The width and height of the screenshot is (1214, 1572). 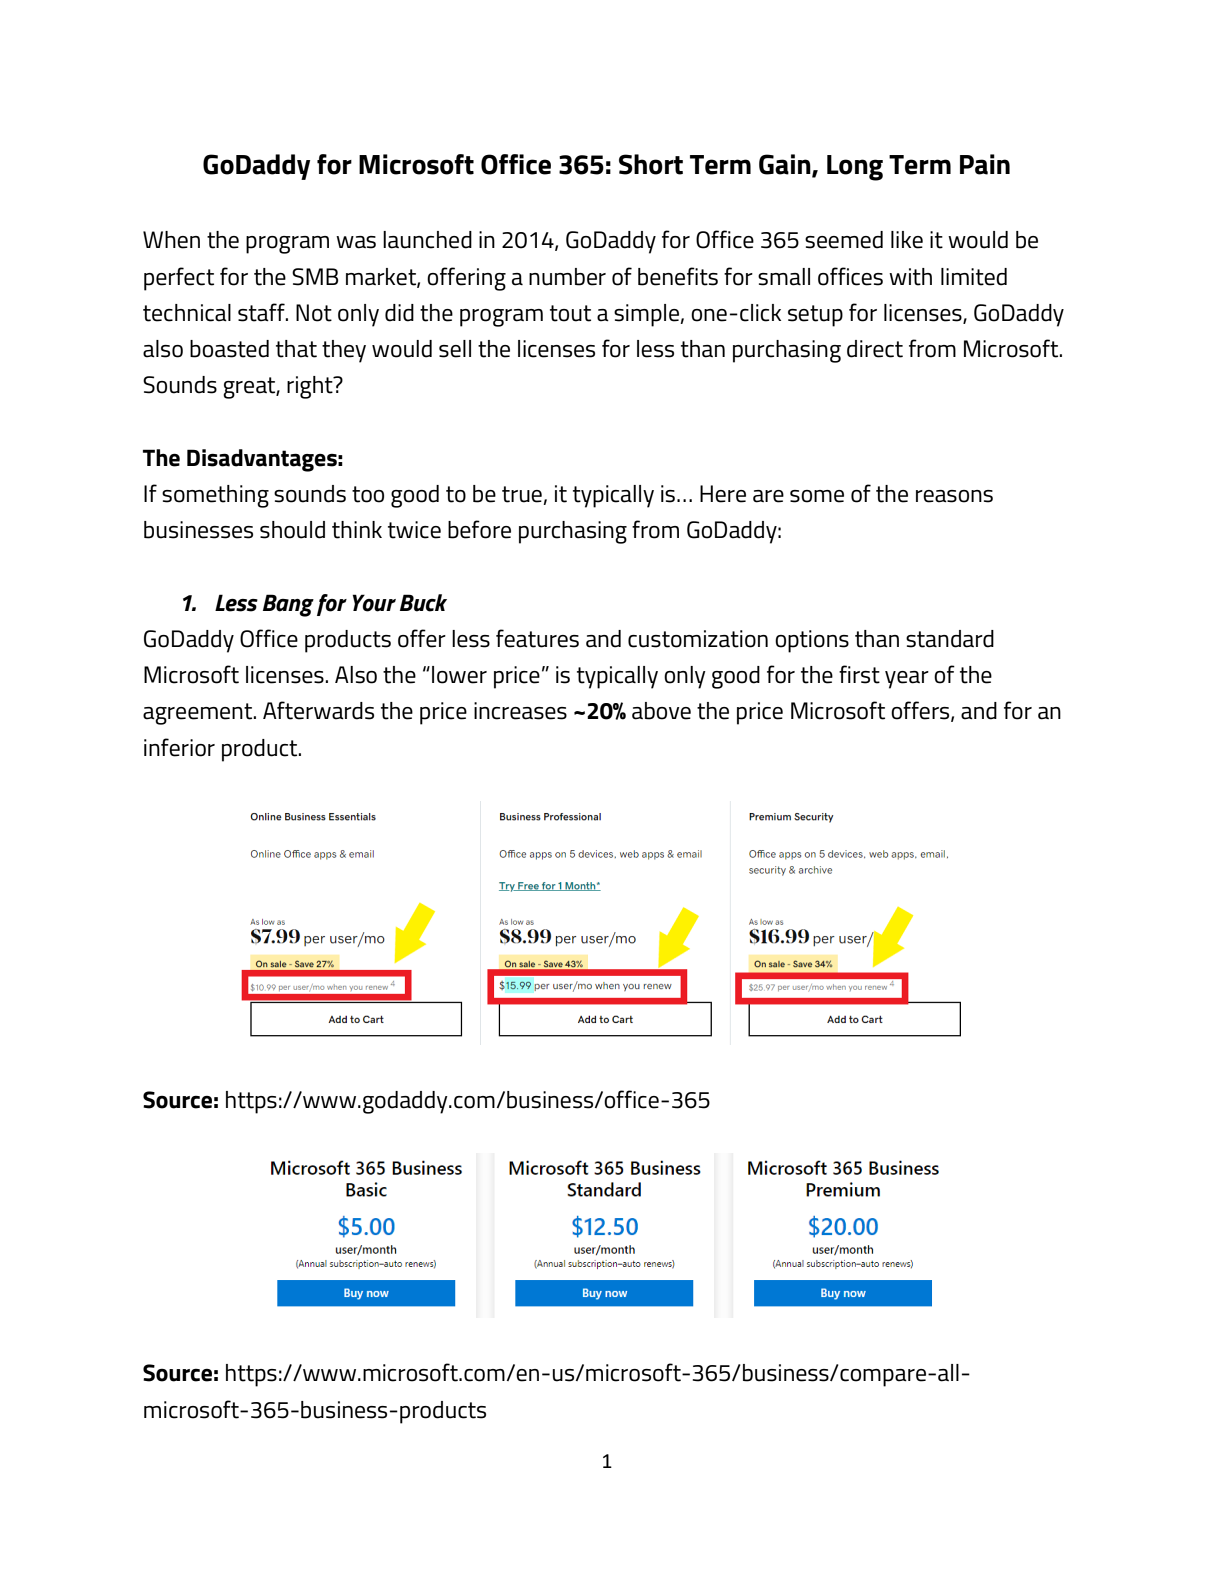 I want to click on year, so click(x=907, y=680).
